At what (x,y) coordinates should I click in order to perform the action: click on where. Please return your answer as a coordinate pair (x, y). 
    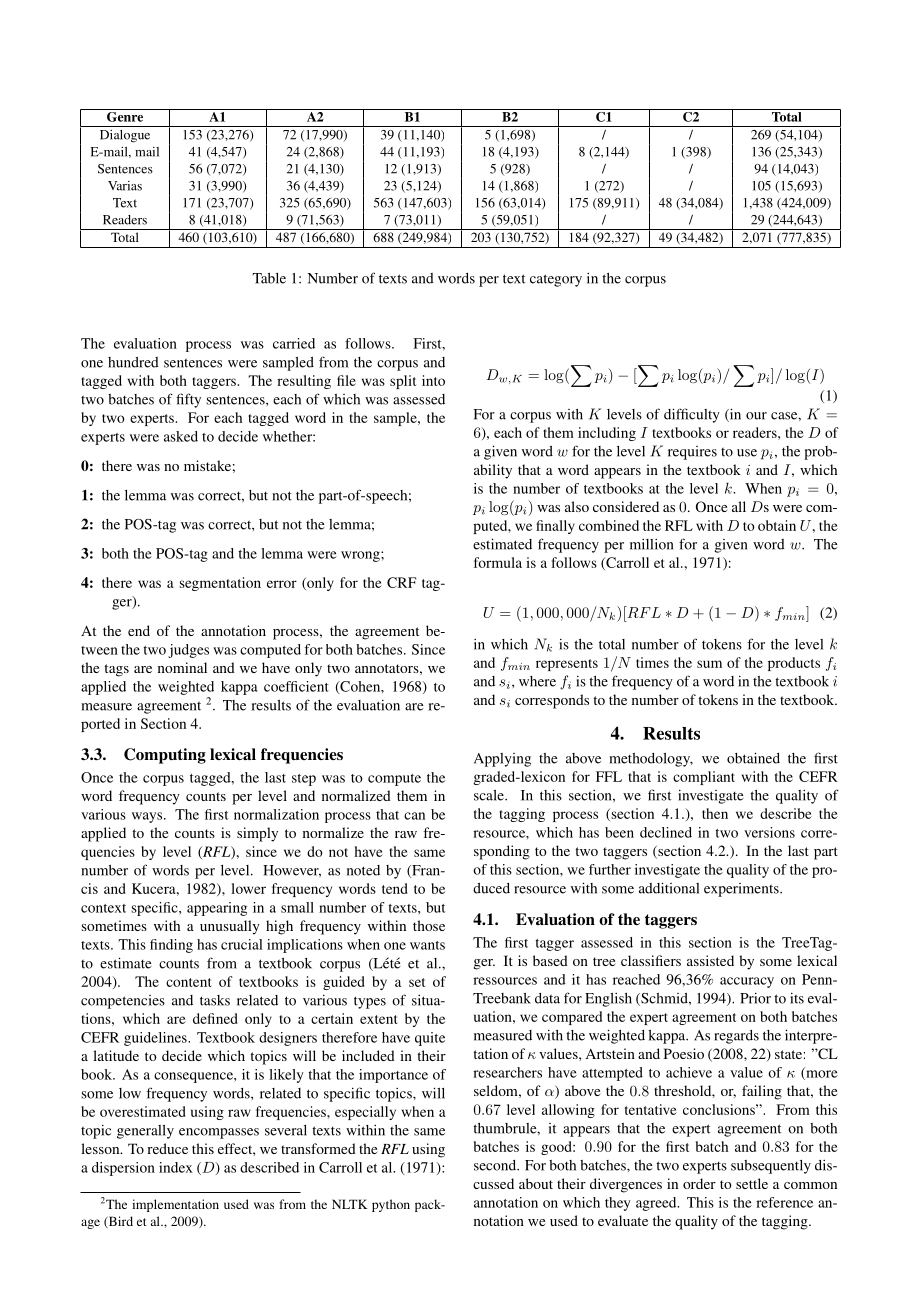
    Looking at the image, I should click on (537, 681).
